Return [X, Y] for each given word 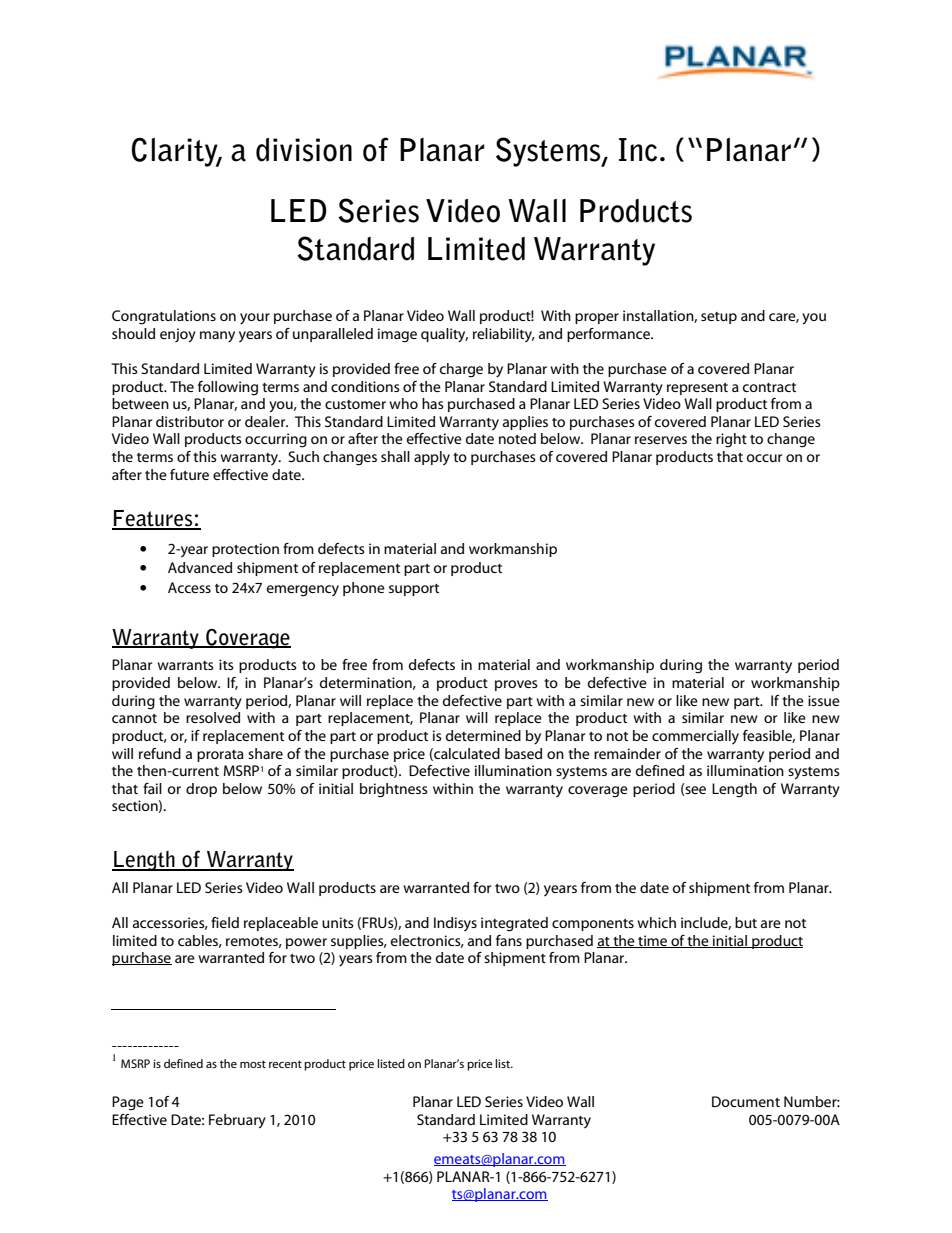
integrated [514, 924]
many [217, 337]
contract [769, 387]
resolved [213, 717]
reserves [661, 440]
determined [483, 735]
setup [719, 318]
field [225, 922]
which [656, 922]
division [304, 150]
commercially [695, 737]
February [237, 1121]
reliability [503, 335]
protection [245, 550]
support [414, 590]
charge [461, 370]
